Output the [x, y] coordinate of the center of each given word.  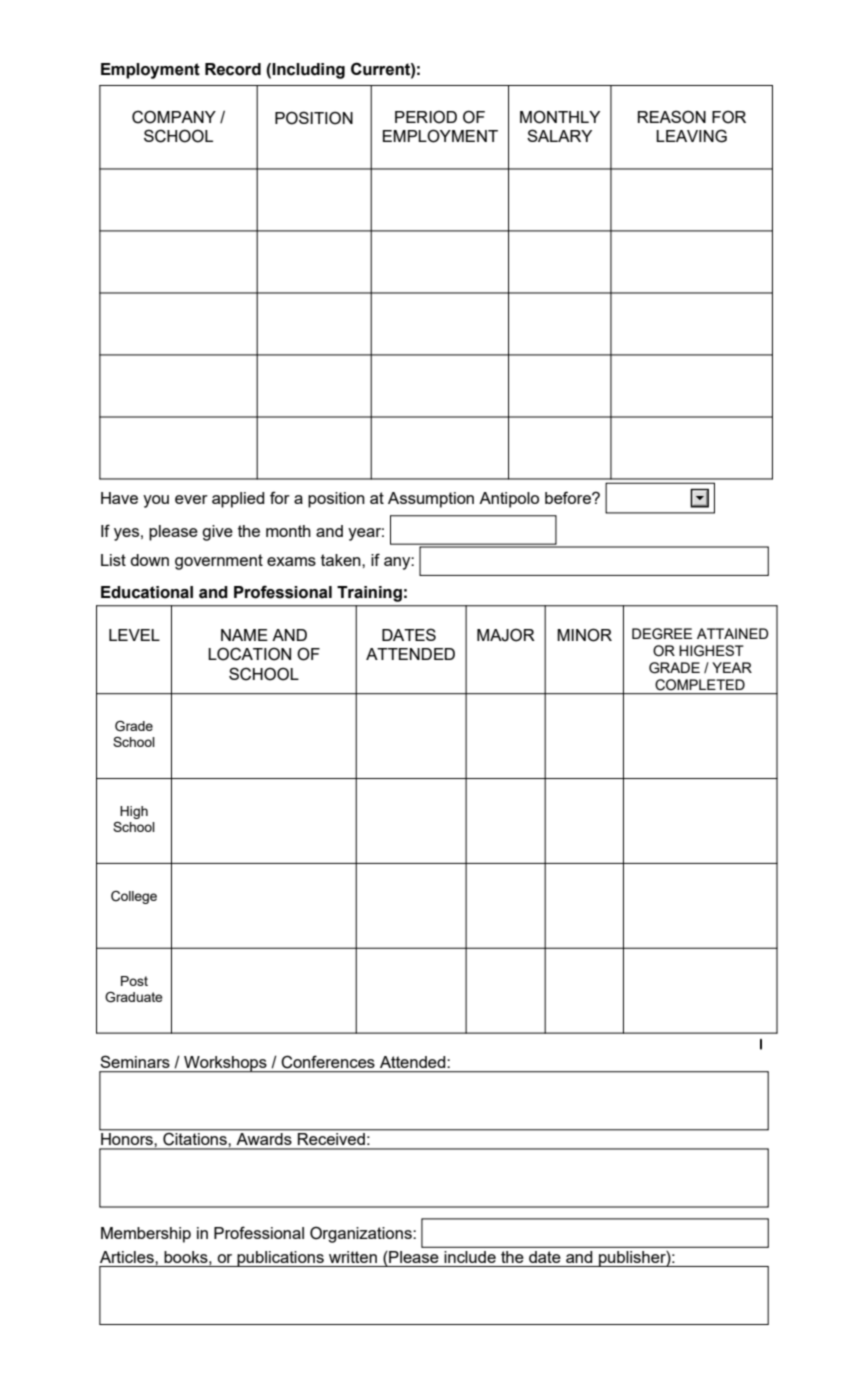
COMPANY [174, 117]
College [134, 897]
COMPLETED [700, 685]
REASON [672, 117]
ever [191, 499]
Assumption [431, 500]
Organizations [362, 1234]
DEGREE [662, 634]
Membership [146, 1235]
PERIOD [426, 117]
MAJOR [506, 635]
